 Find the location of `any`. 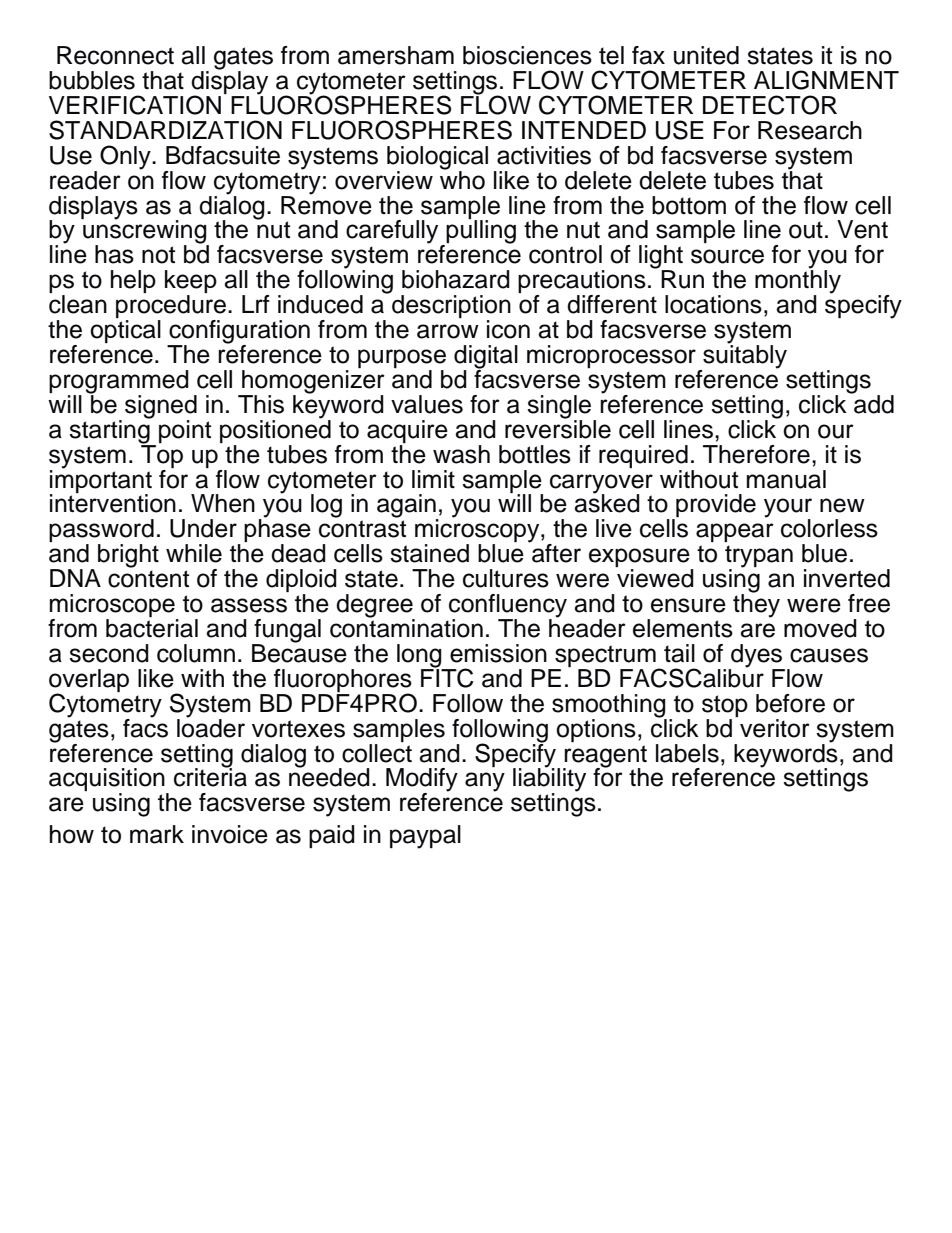

any is located at coordinates (485, 782).
